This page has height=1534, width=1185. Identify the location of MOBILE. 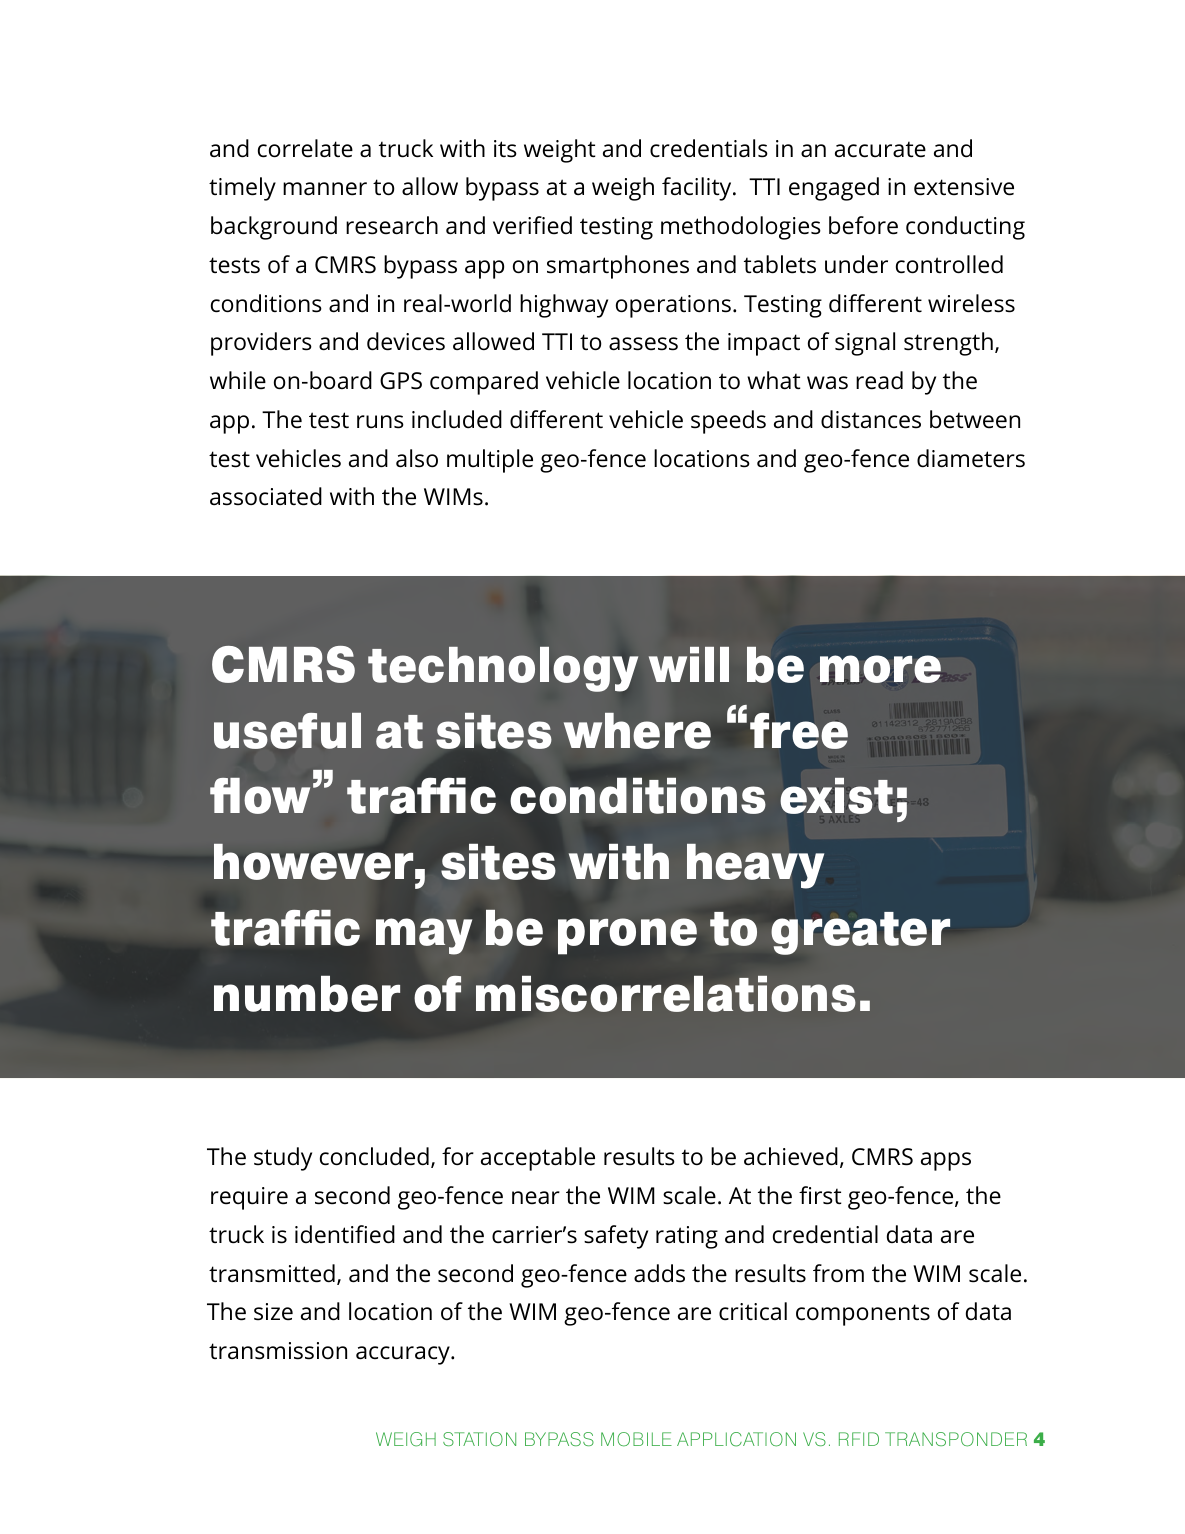
(636, 1439).
